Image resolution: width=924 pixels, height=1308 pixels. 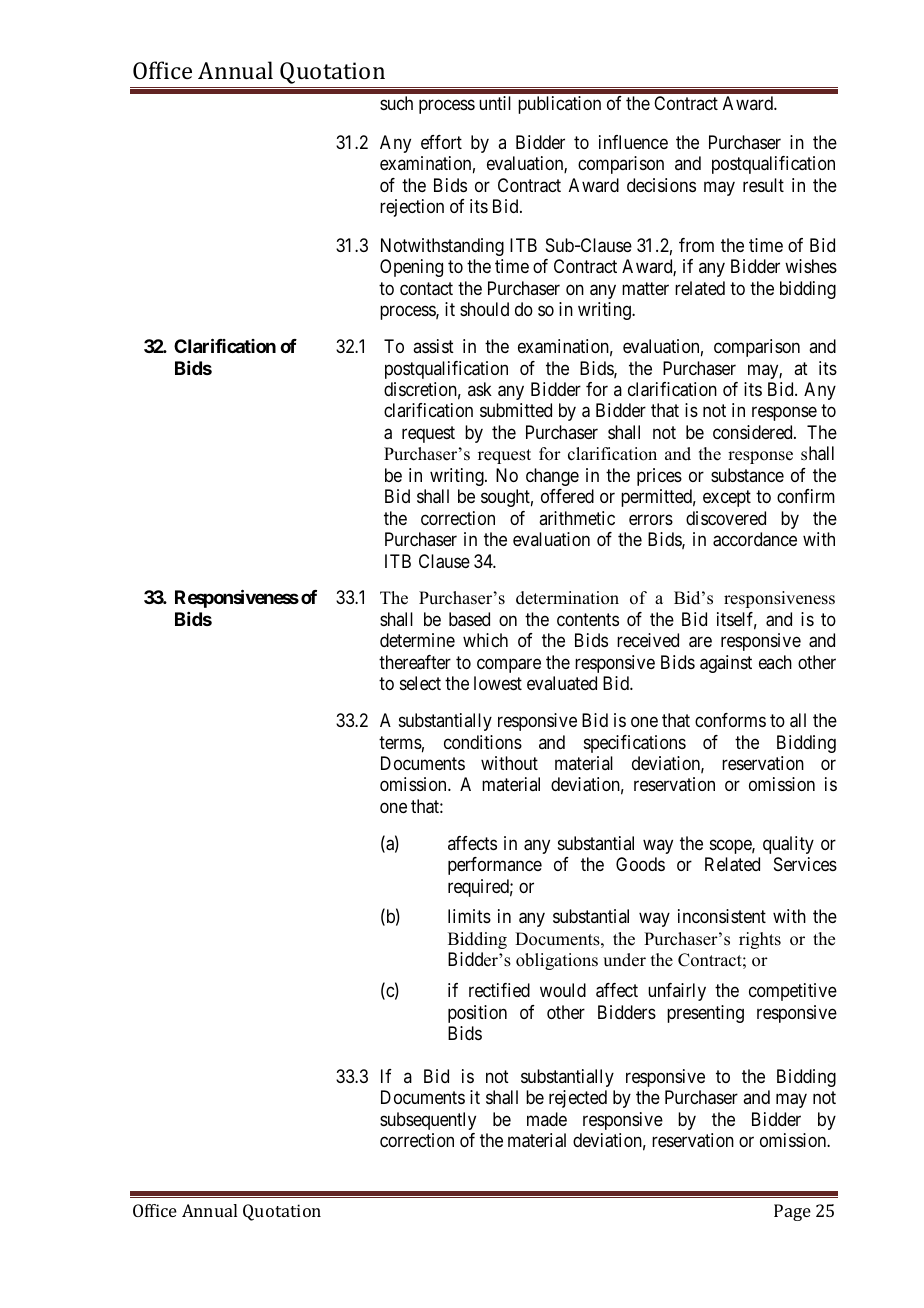 I want to click on subsequently, so click(x=428, y=1121).
